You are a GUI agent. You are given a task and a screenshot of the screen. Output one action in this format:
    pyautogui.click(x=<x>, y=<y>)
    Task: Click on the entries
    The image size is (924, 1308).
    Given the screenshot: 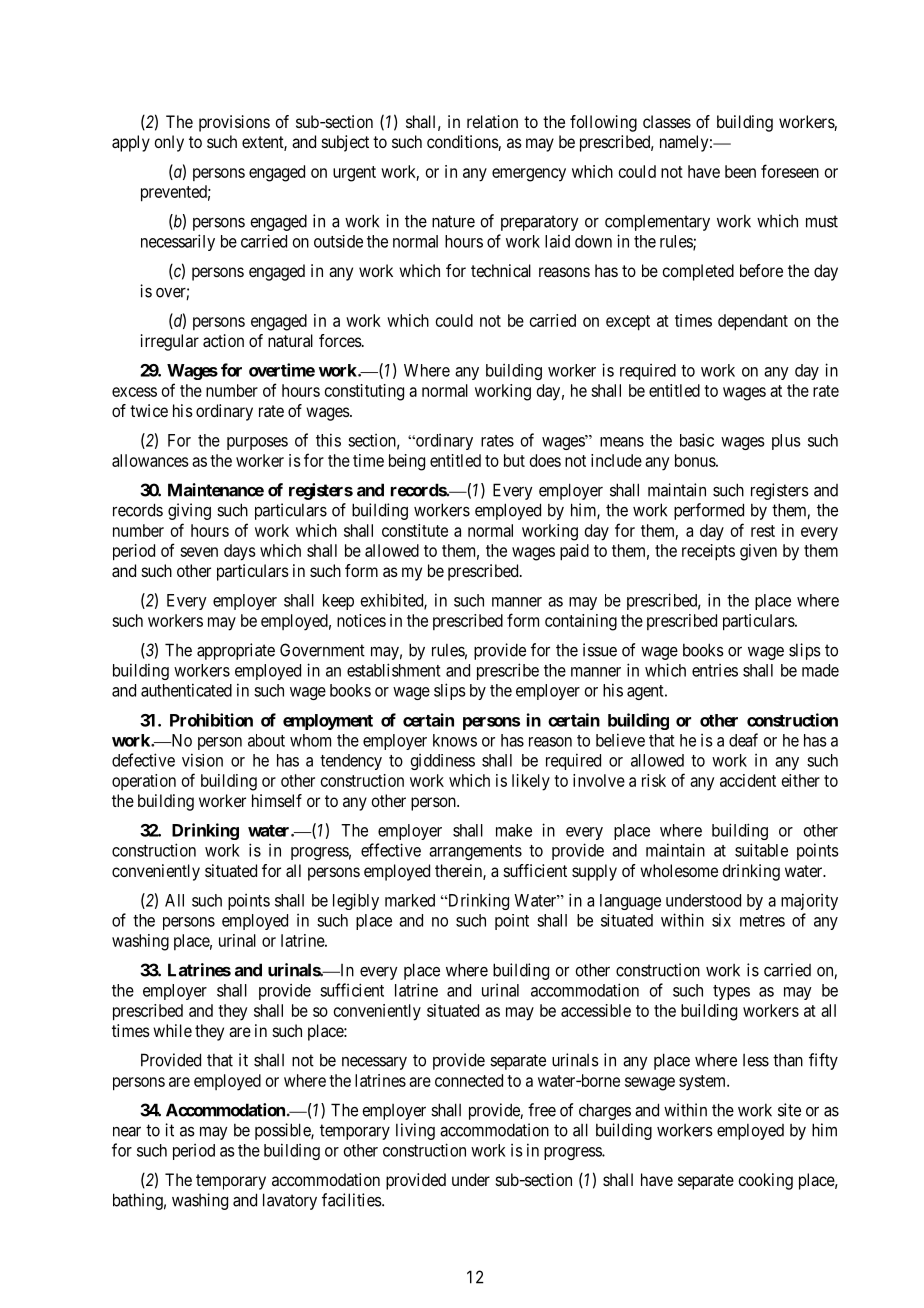 What is the action you would take?
    pyautogui.click(x=715, y=670)
